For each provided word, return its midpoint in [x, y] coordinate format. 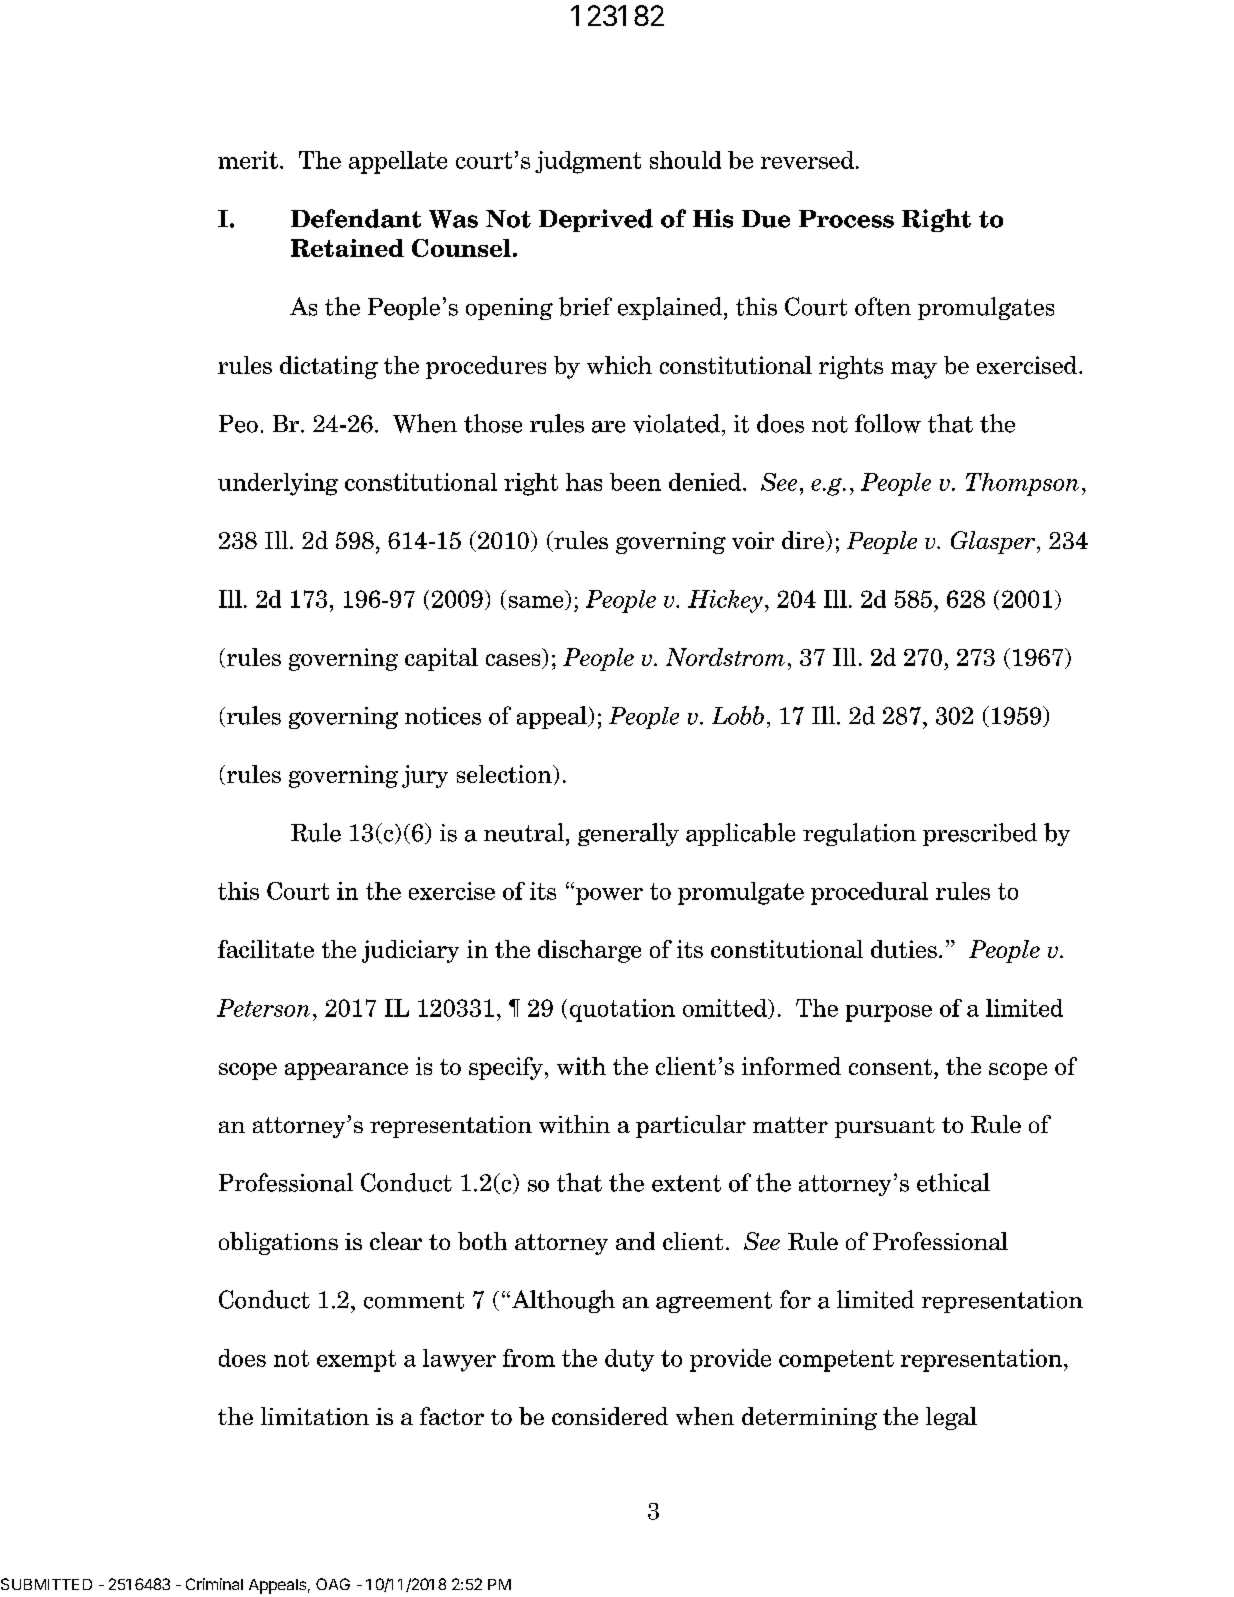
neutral [524, 832]
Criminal [214, 1584]
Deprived [596, 220]
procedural [869, 893]
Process [846, 219]
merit [248, 160]
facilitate [266, 949]
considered [610, 1416]
